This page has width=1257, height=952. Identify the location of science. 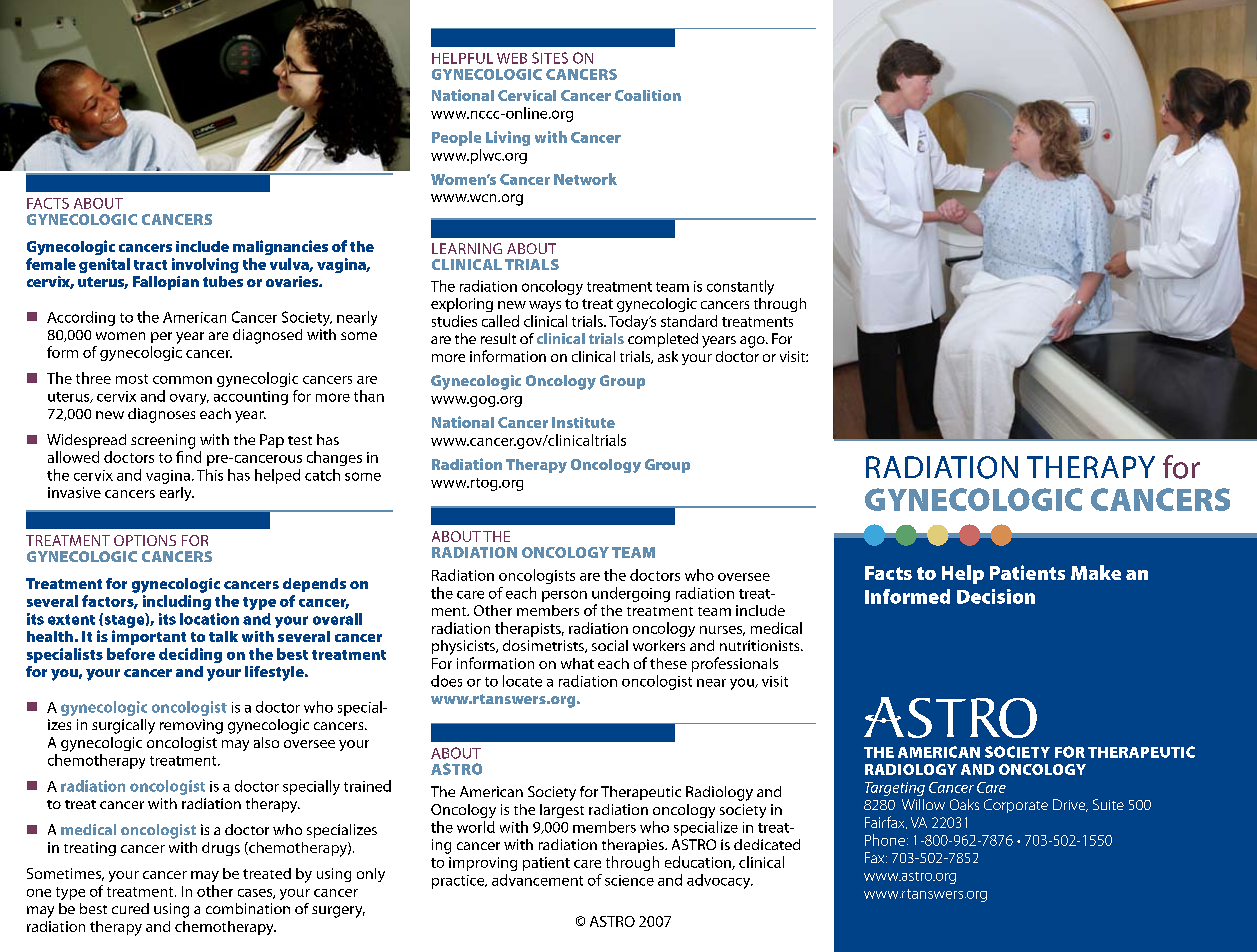
(629, 880).
